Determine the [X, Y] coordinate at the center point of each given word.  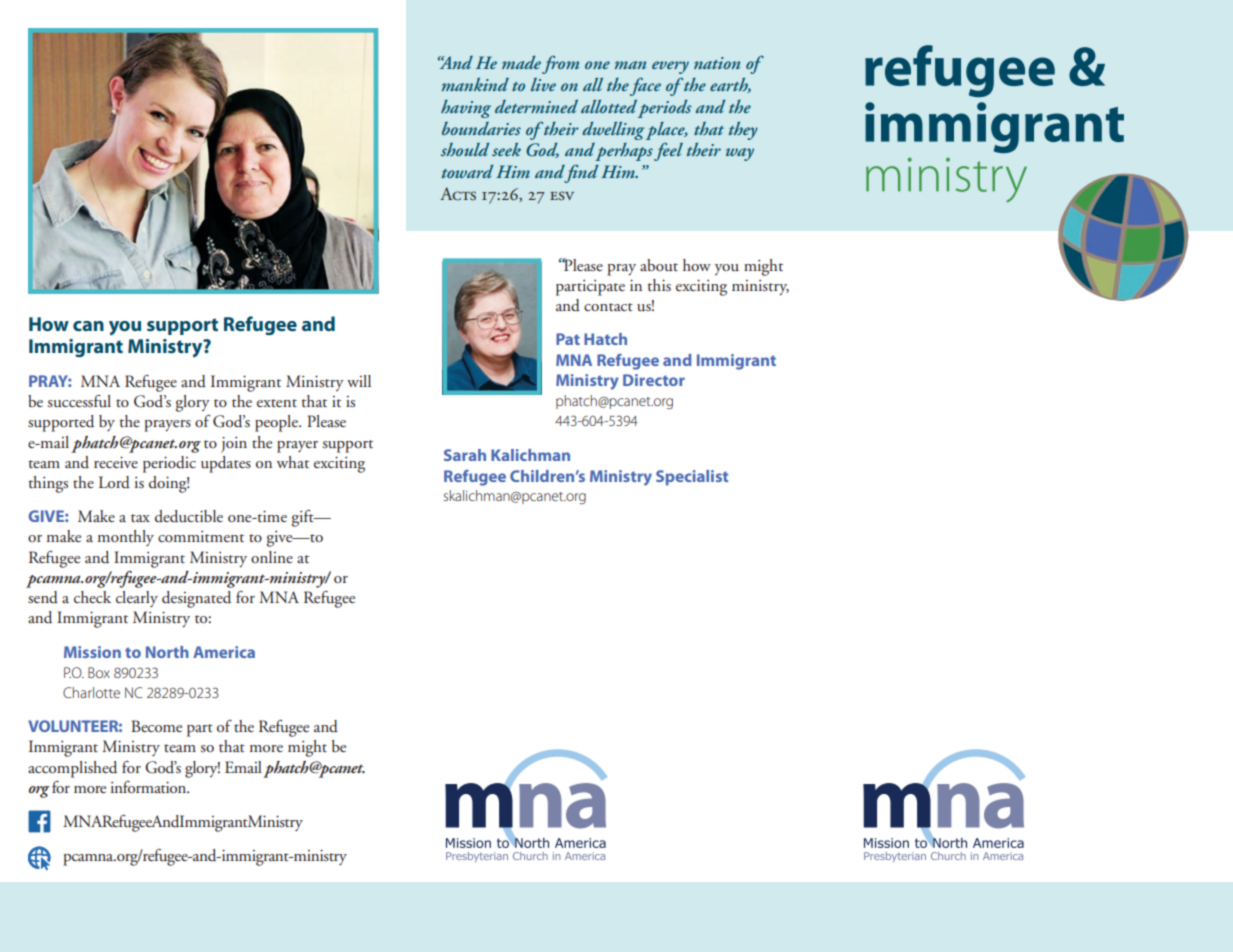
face [645, 86]
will [359, 381]
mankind [475, 84]
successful [79, 401]
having [466, 109]
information [150, 787]
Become [157, 726]
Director [654, 380]
